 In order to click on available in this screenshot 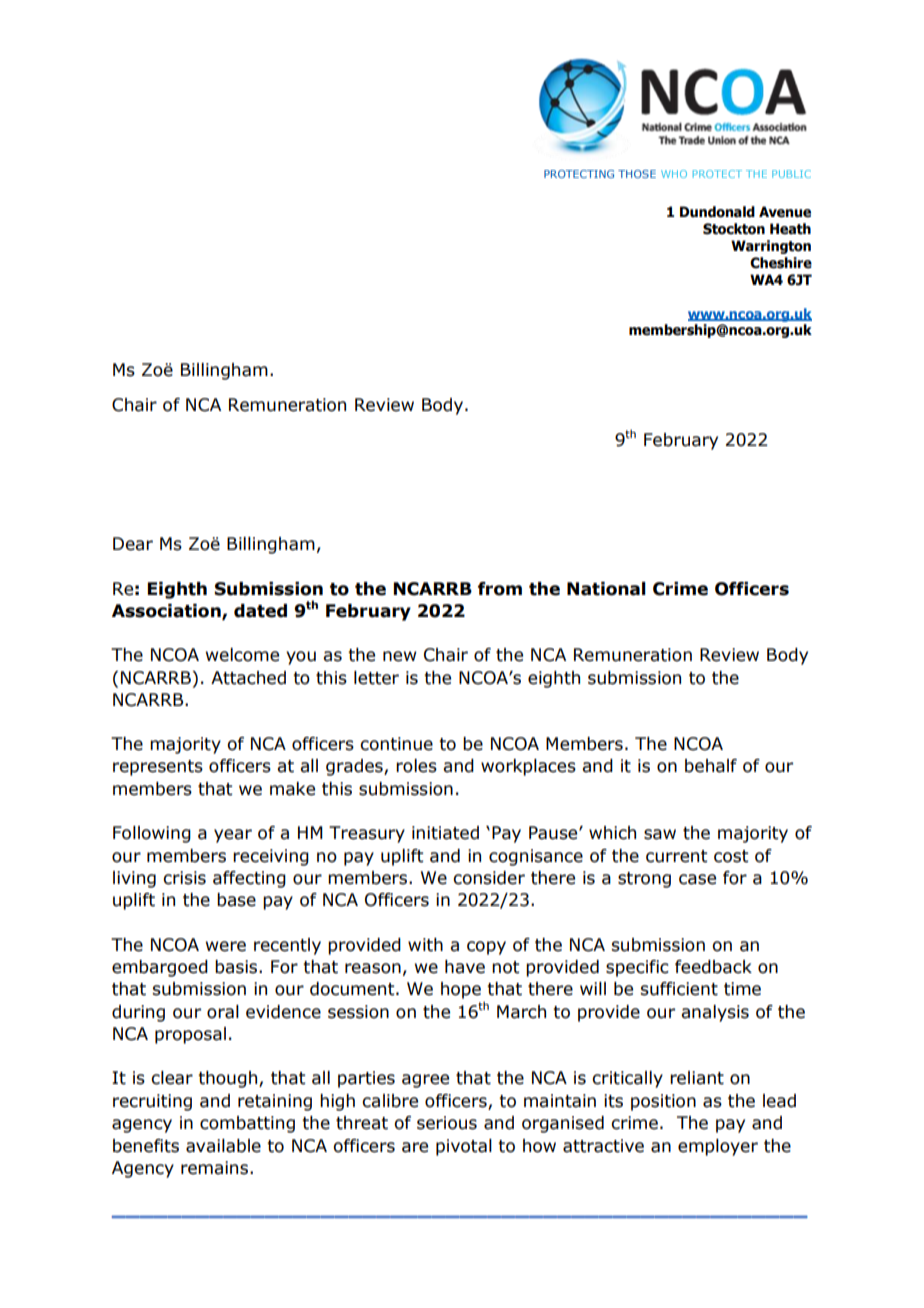, I will do `click(223, 1146)`.
